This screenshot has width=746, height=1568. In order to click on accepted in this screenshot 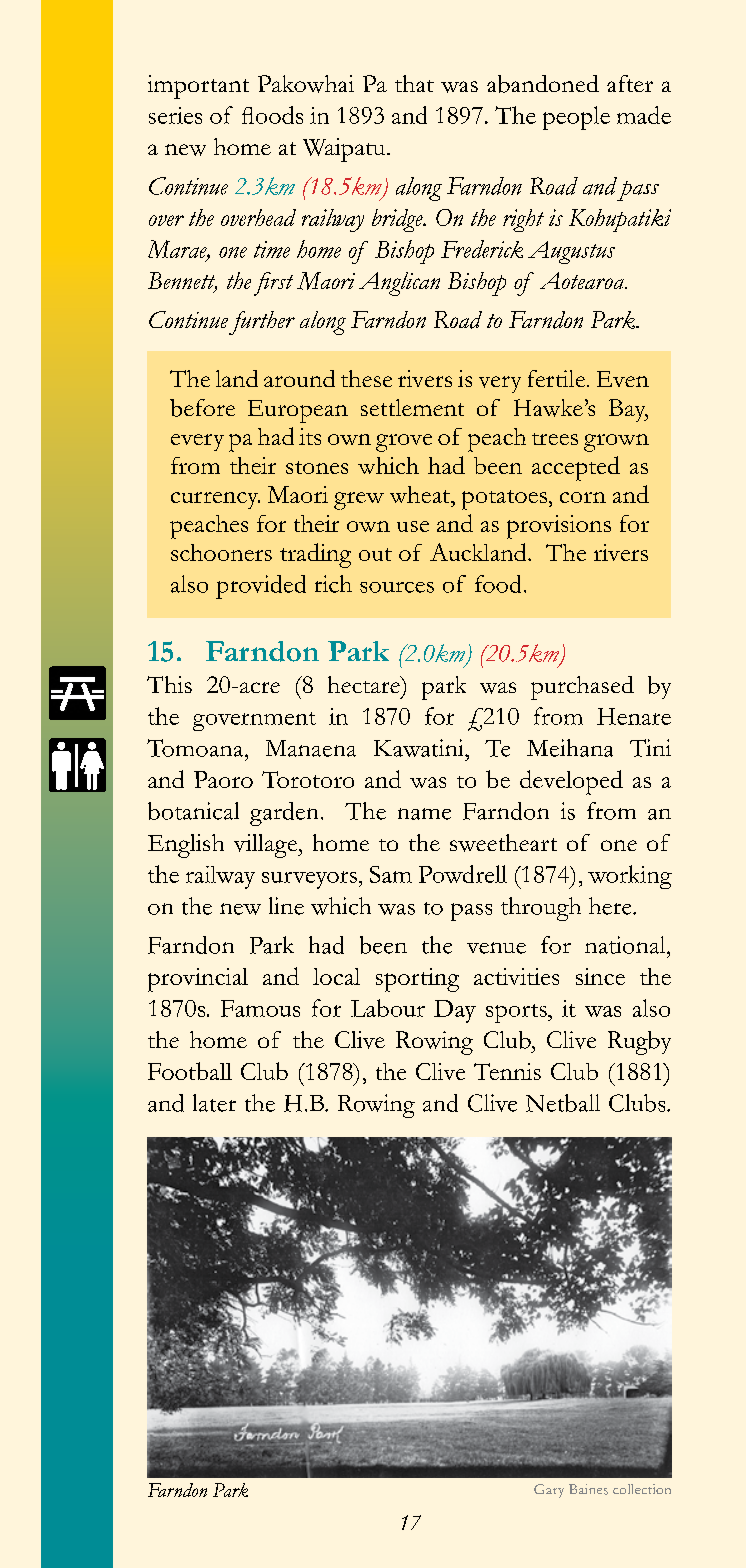, I will do `click(576, 468)`.
